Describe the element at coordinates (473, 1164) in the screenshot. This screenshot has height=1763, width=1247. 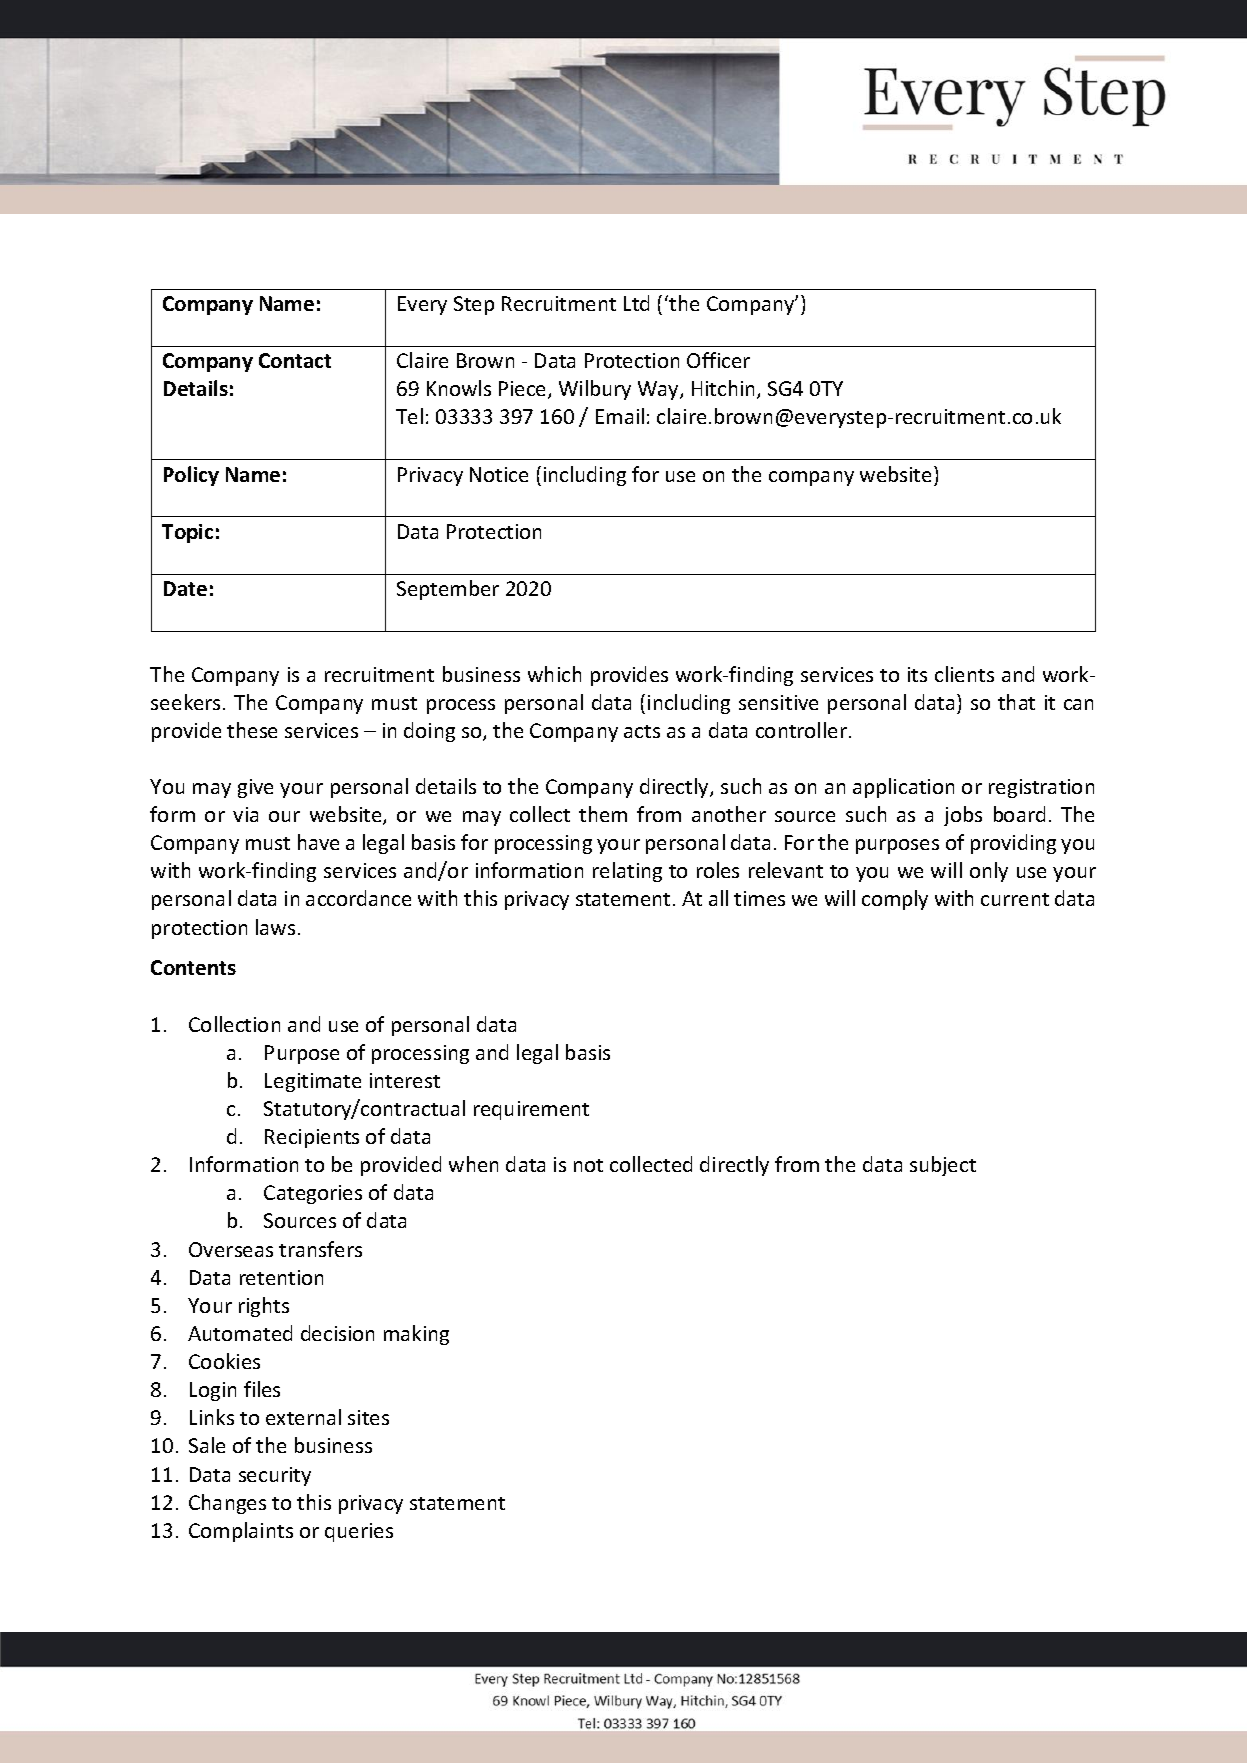
I see `when` at that location.
